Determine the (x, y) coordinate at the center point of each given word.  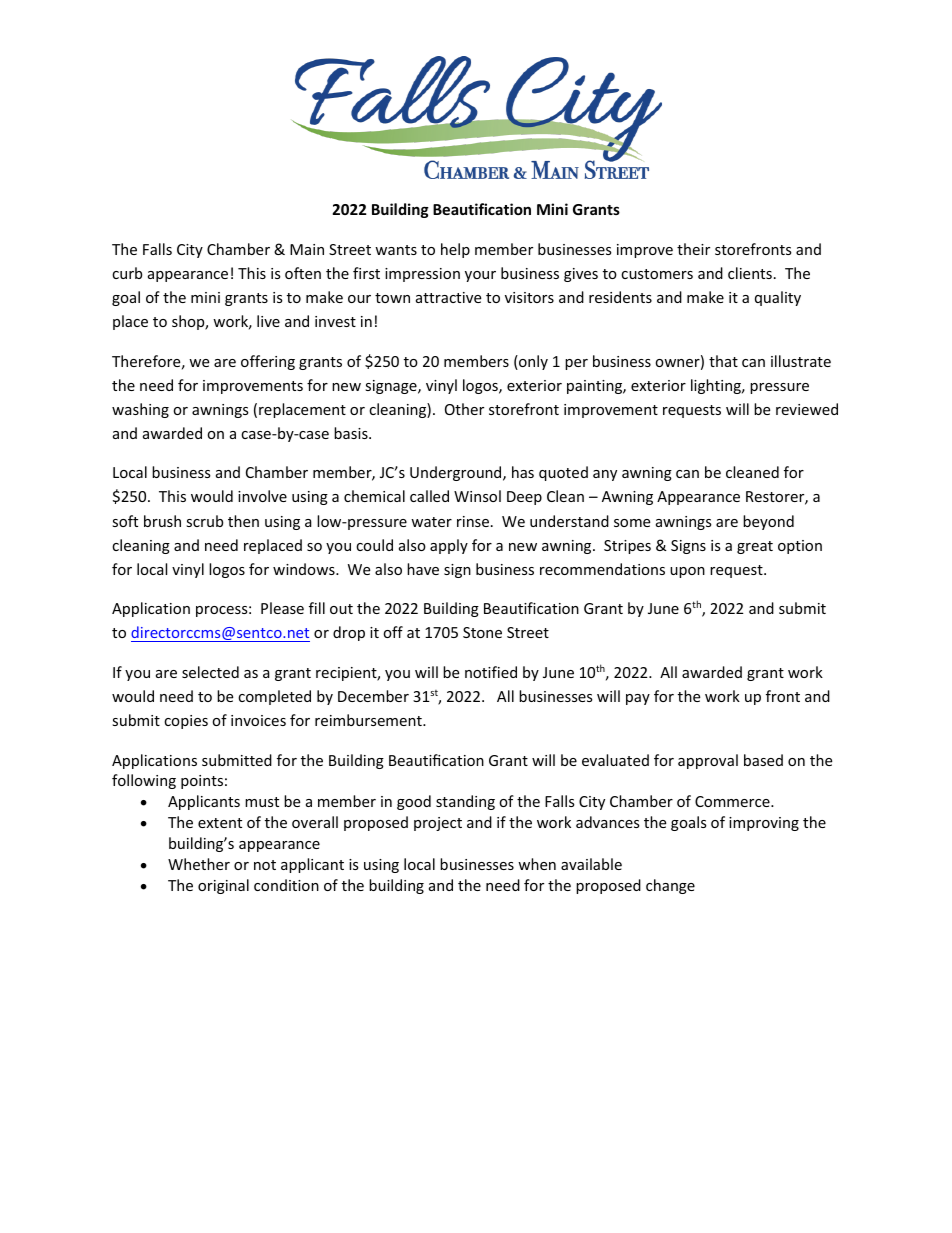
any (605, 475)
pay (638, 699)
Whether (199, 864)
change (670, 886)
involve (262, 496)
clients (750, 273)
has (523, 472)
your (480, 276)
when (537, 864)
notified (491, 672)
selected (210, 672)
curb (127, 273)
